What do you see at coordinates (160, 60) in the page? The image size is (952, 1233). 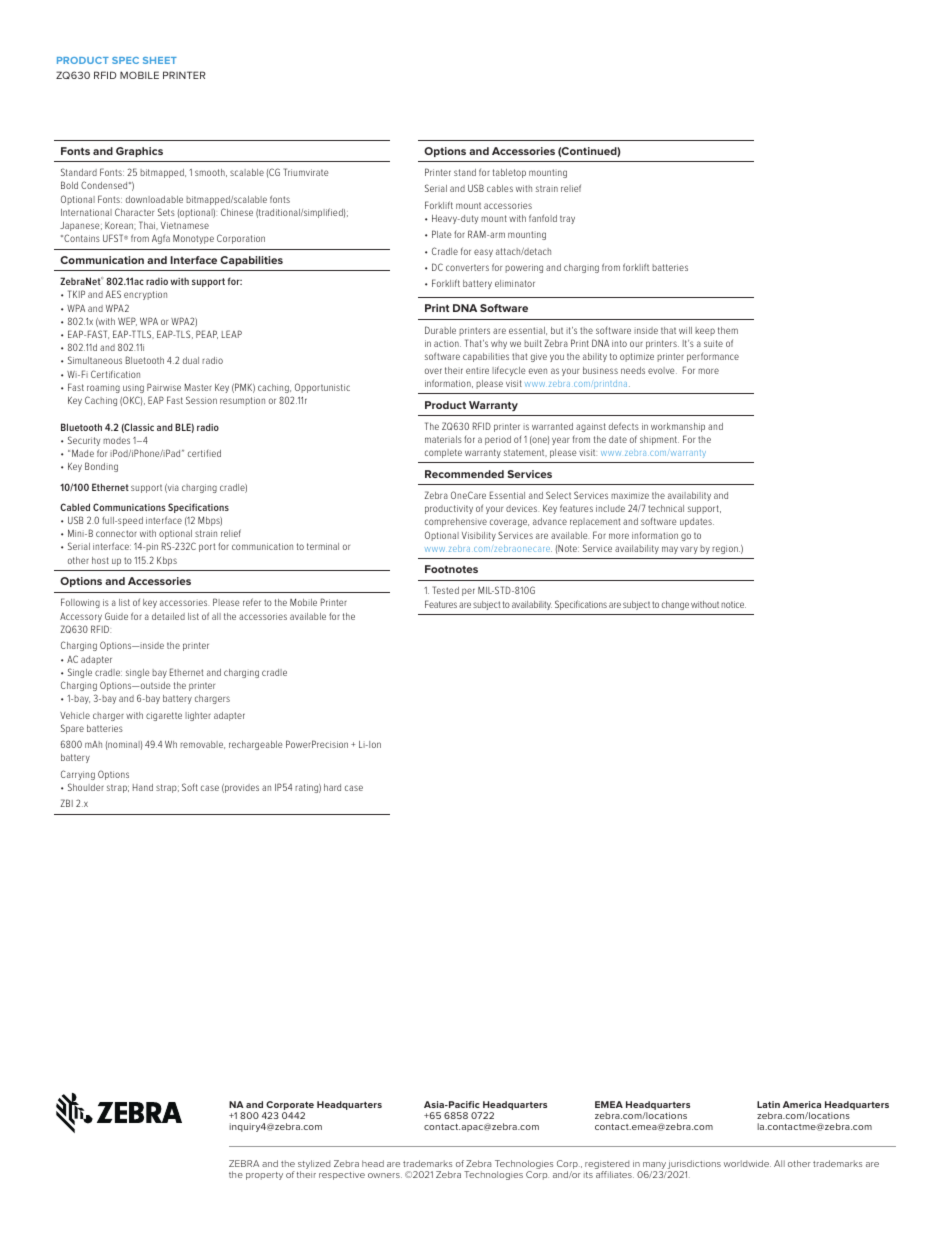 I see `SHEET` at bounding box center [160, 60].
